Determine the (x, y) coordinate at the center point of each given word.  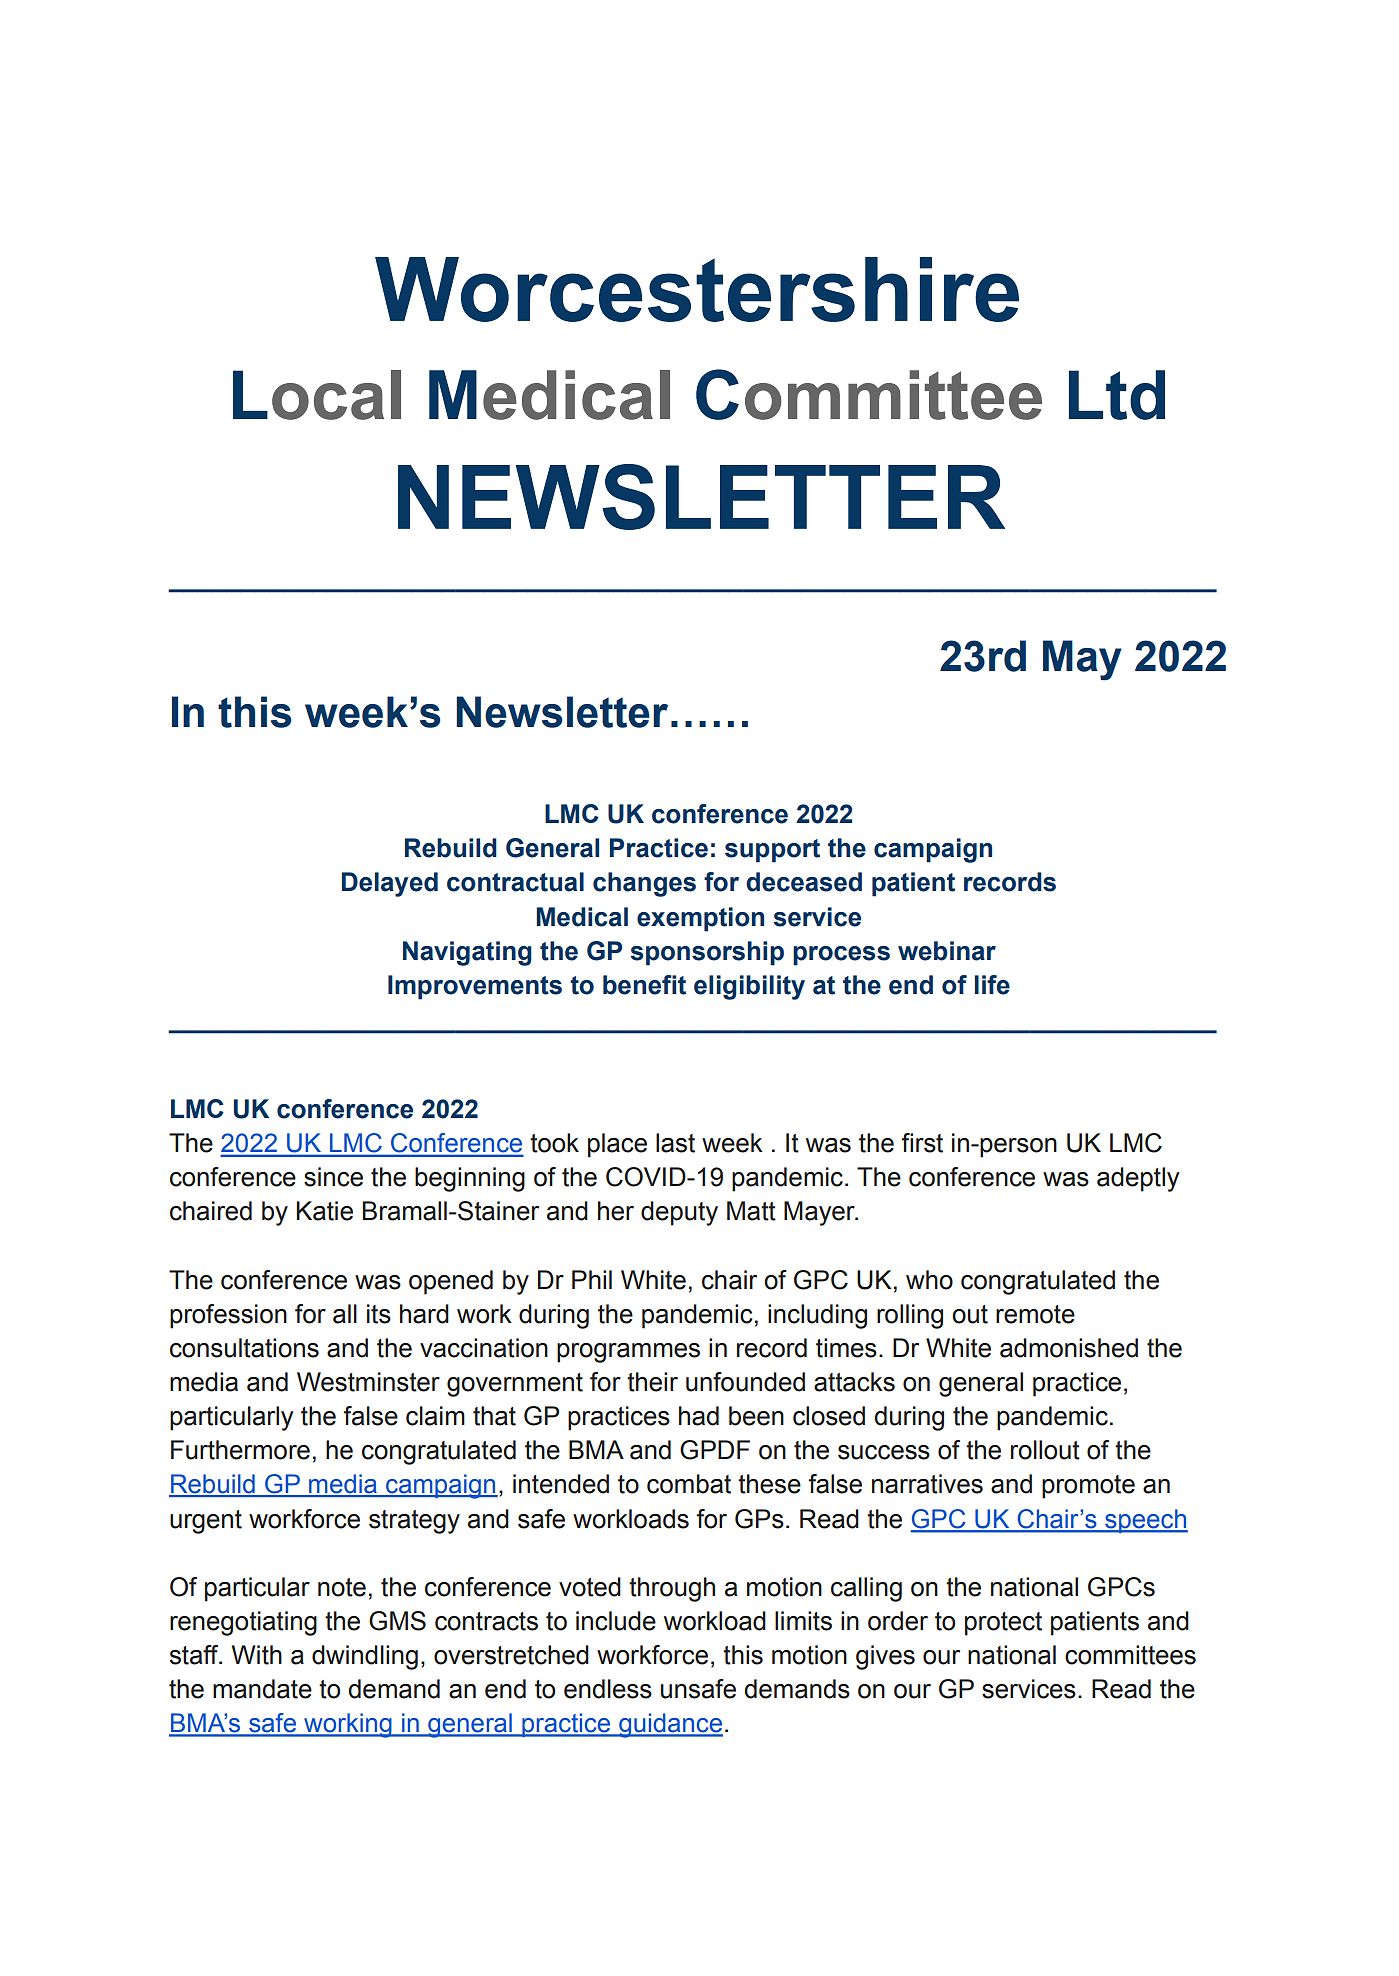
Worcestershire (697, 289)
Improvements (475, 987)
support (772, 851)
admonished (1069, 1348)
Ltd (1117, 395)
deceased (804, 882)
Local (317, 395)
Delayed (390, 884)
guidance (670, 1725)
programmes (628, 1353)
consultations (244, 1348)
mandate (262, 1689)
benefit (644, 985)
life (992, 985)
